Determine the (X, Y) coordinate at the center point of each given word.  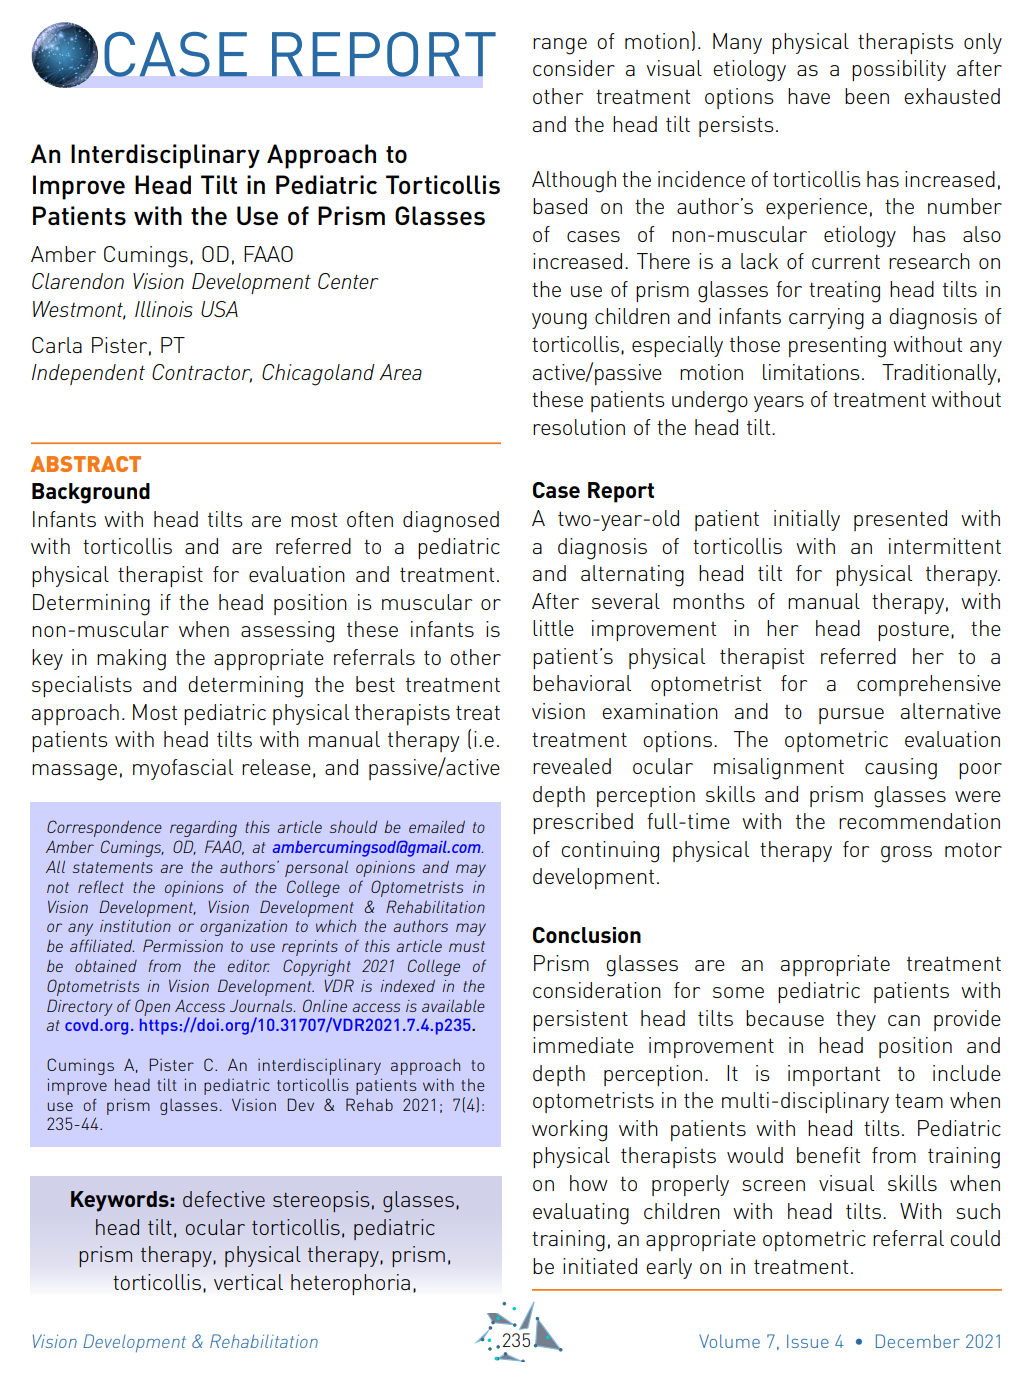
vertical (248, 1282)
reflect (101, 887)
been (867, 96)
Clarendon (78, 281)
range (560, 46)
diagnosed (451, 522)
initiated (600, 1266)
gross (906, 854)
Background (91, 493)
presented (900, 520)
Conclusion (587, 935)
